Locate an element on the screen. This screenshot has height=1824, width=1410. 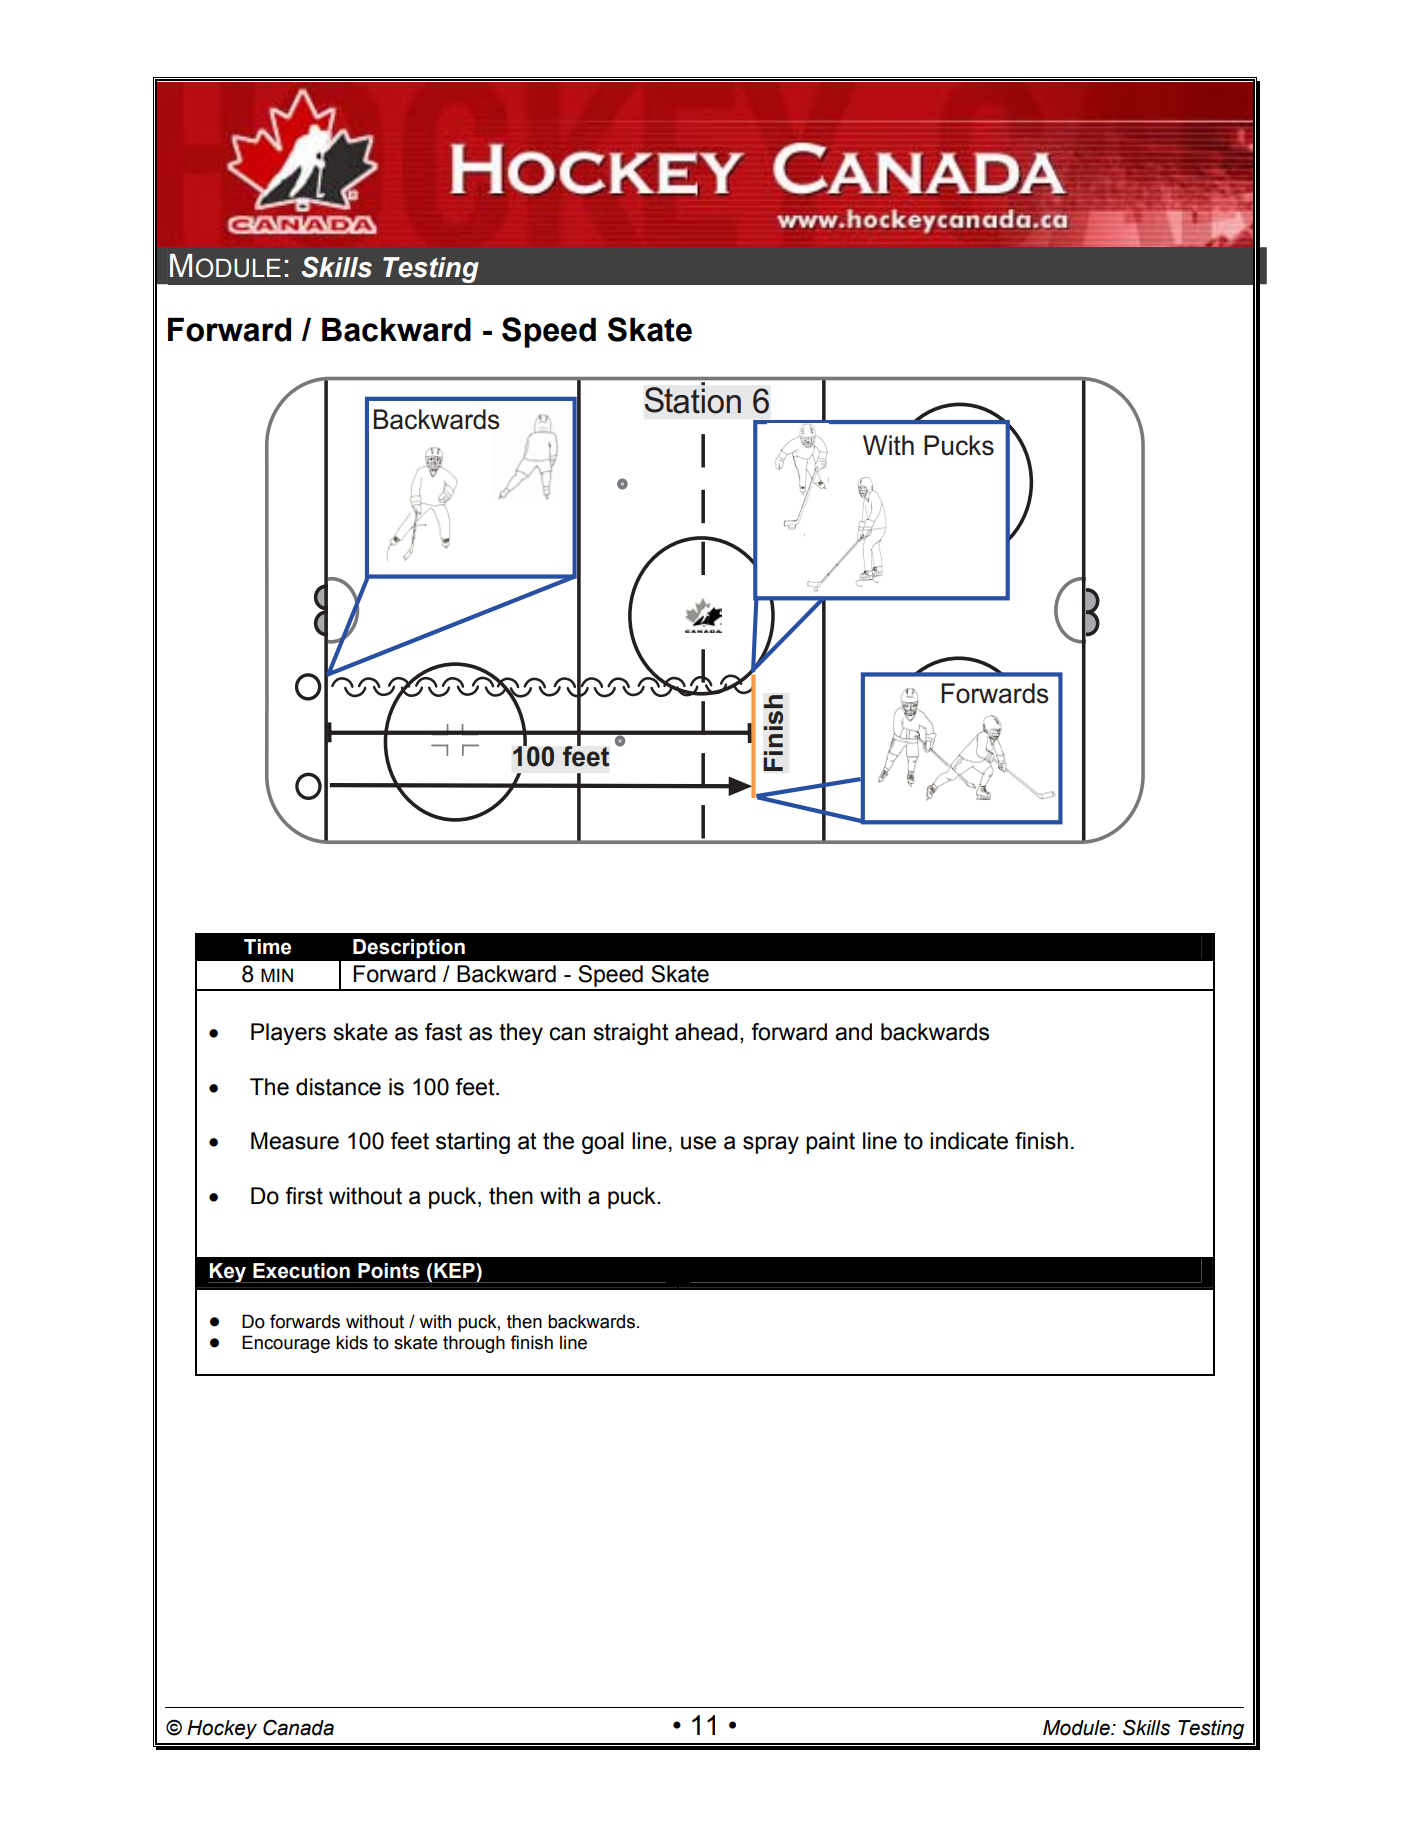
through is located at coordinates (474, 1344).
